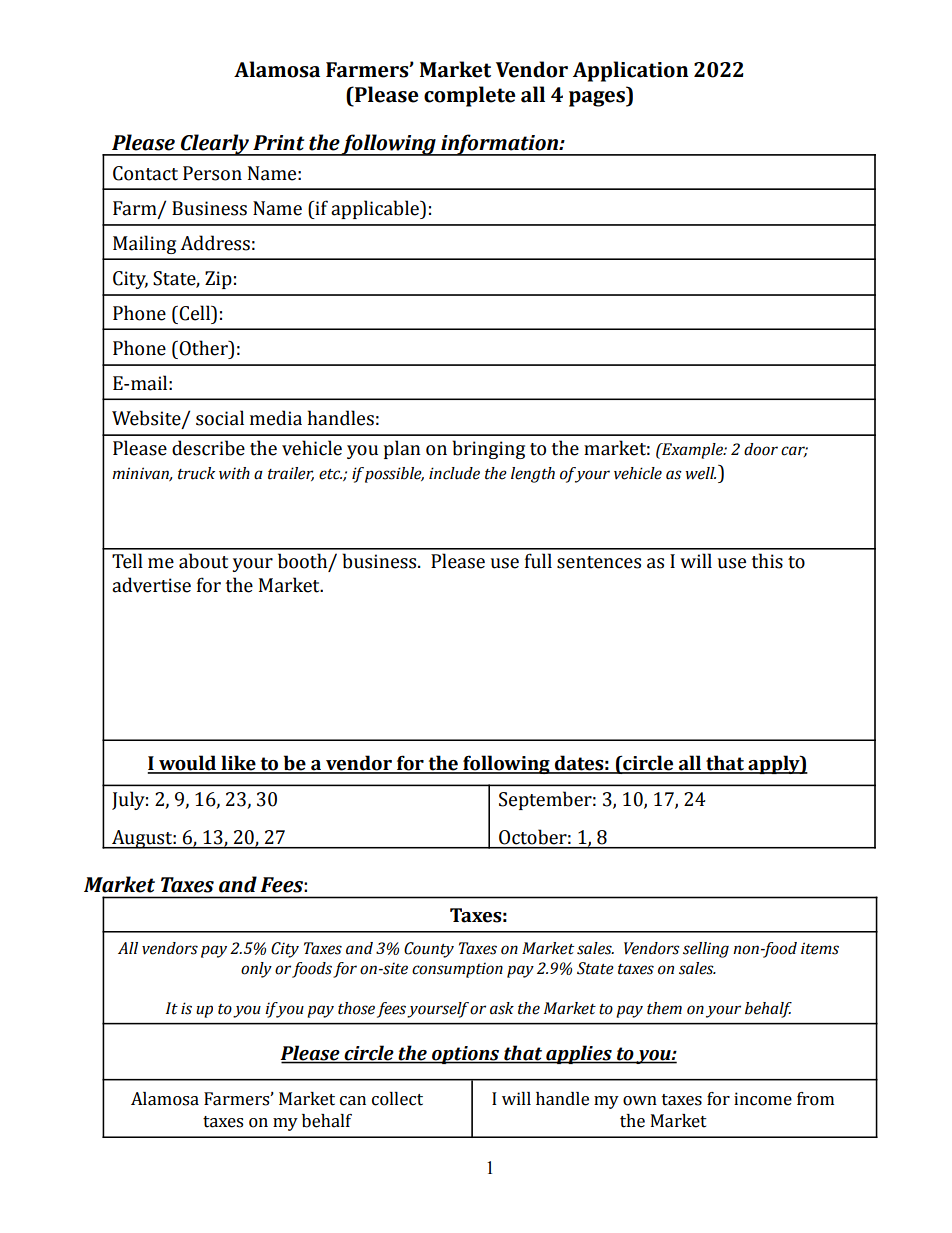 The width and height of the image is (952, 1233). What do you see at coordinates (761, 449) in the image?
I see `door` at bounding box center [761, 449].
